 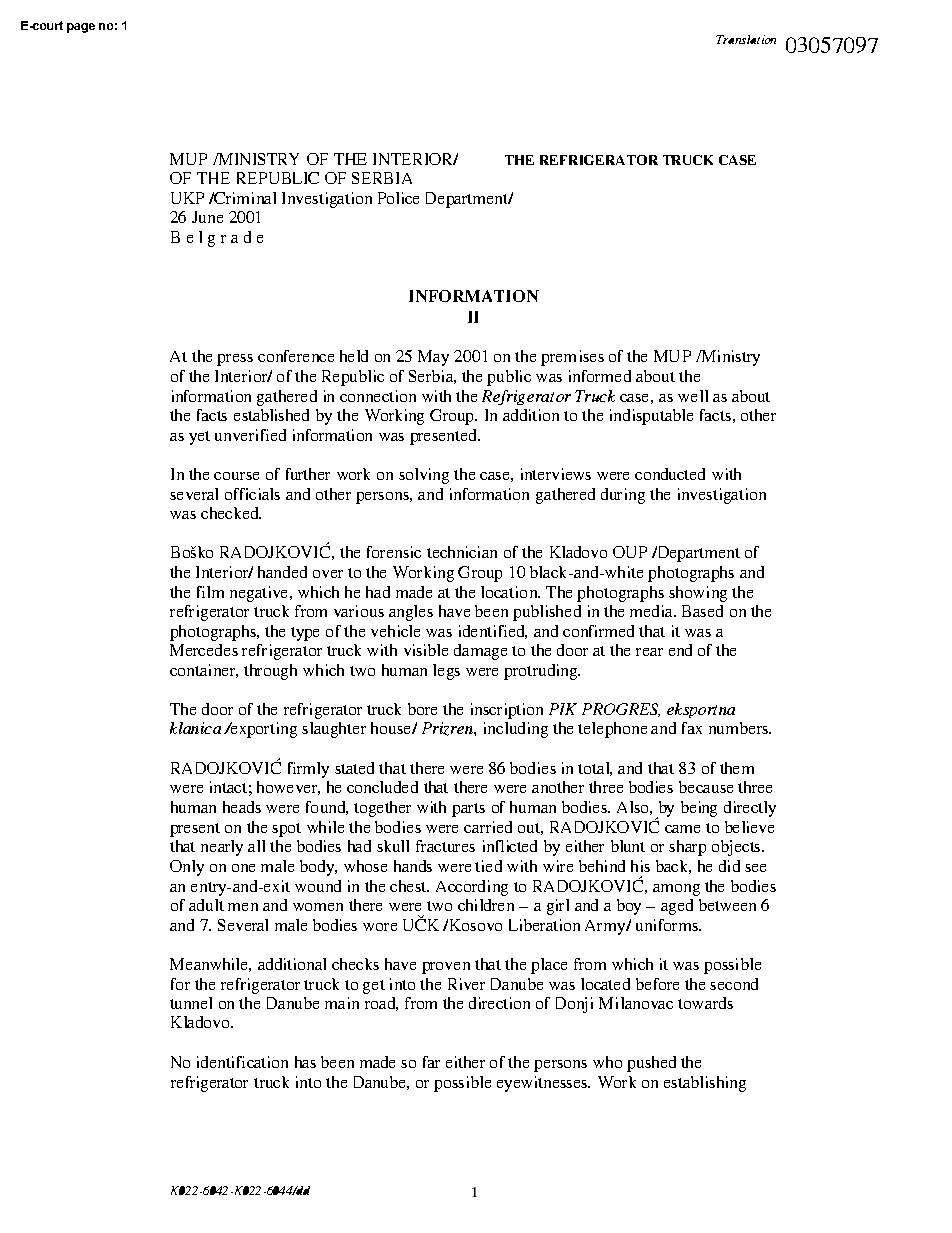 What do you see at coordinates (242, 1062) in the image?
I see `identification` at bounding box center [242, 1062].
